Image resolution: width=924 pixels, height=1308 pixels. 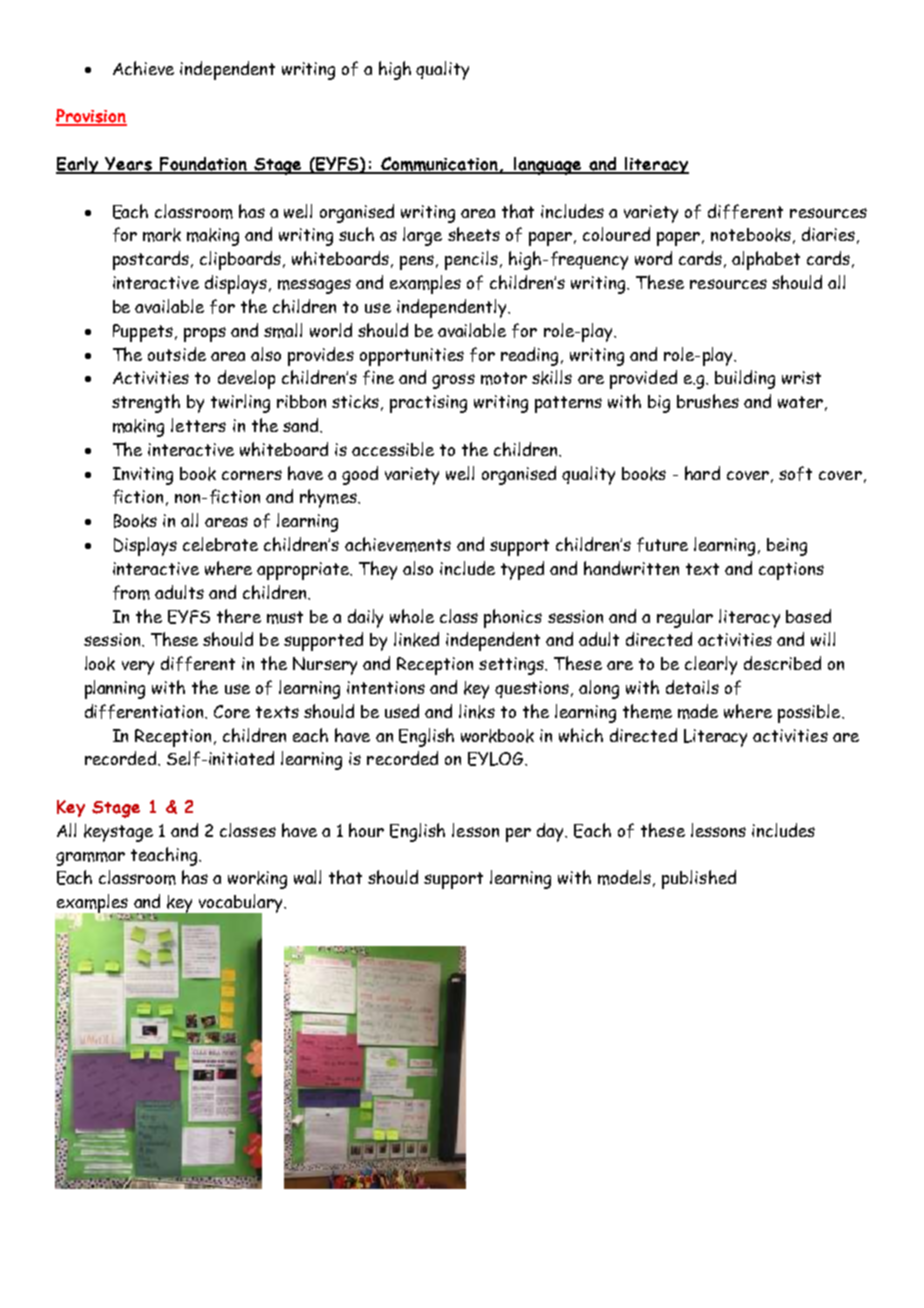 What do you see at coordinates (702, 473) in the screenshot?
I see `hard` at bounding box center [702, 473].
